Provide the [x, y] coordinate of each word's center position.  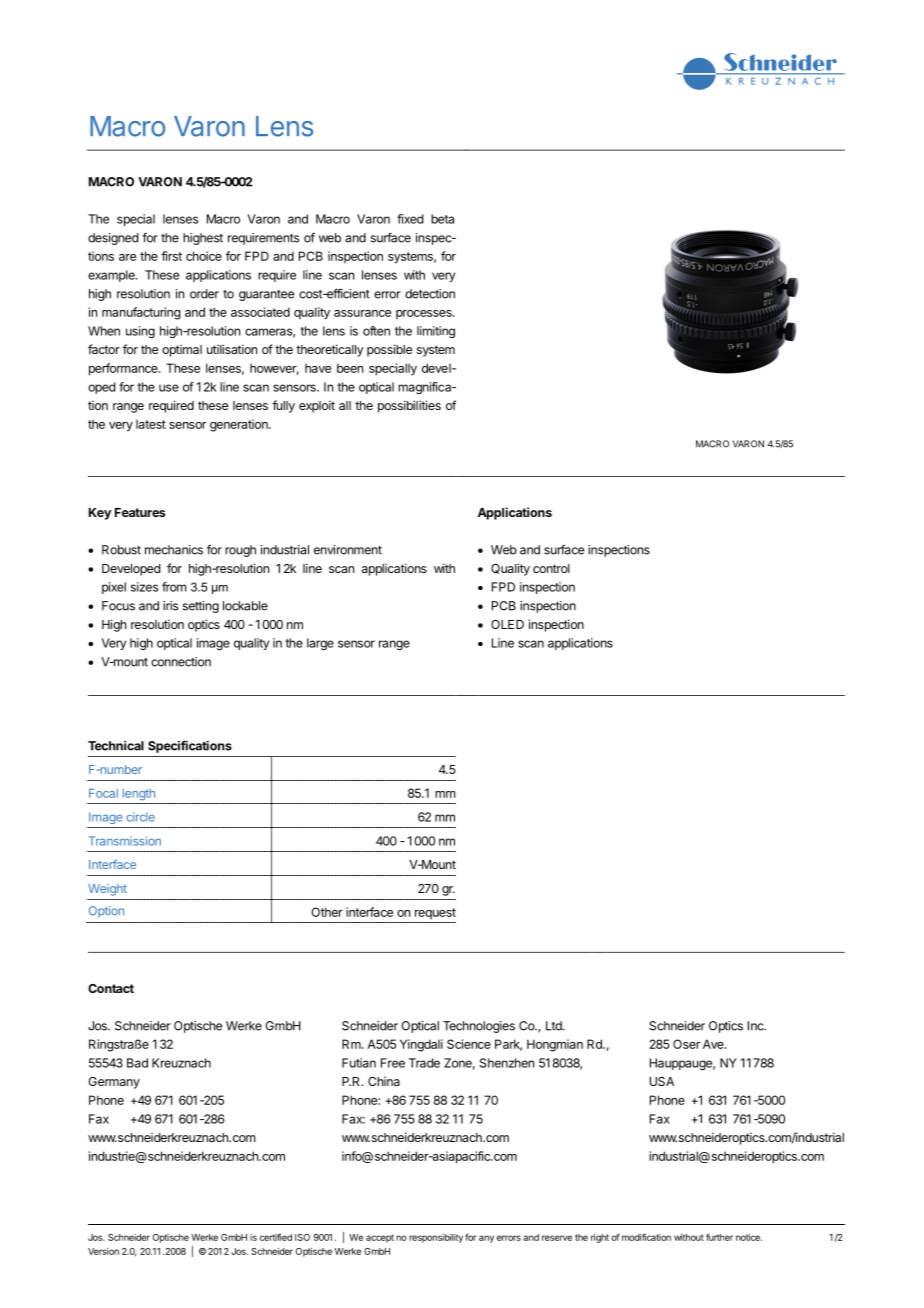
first [171, 256]
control [551, 568]
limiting [436, 332]
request [435, 914]
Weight [107, 890]
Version [103, 1251]
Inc [756, 1026]
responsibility [436, 1238]
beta [442, 219]
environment [348, 550]
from [174, 587]
